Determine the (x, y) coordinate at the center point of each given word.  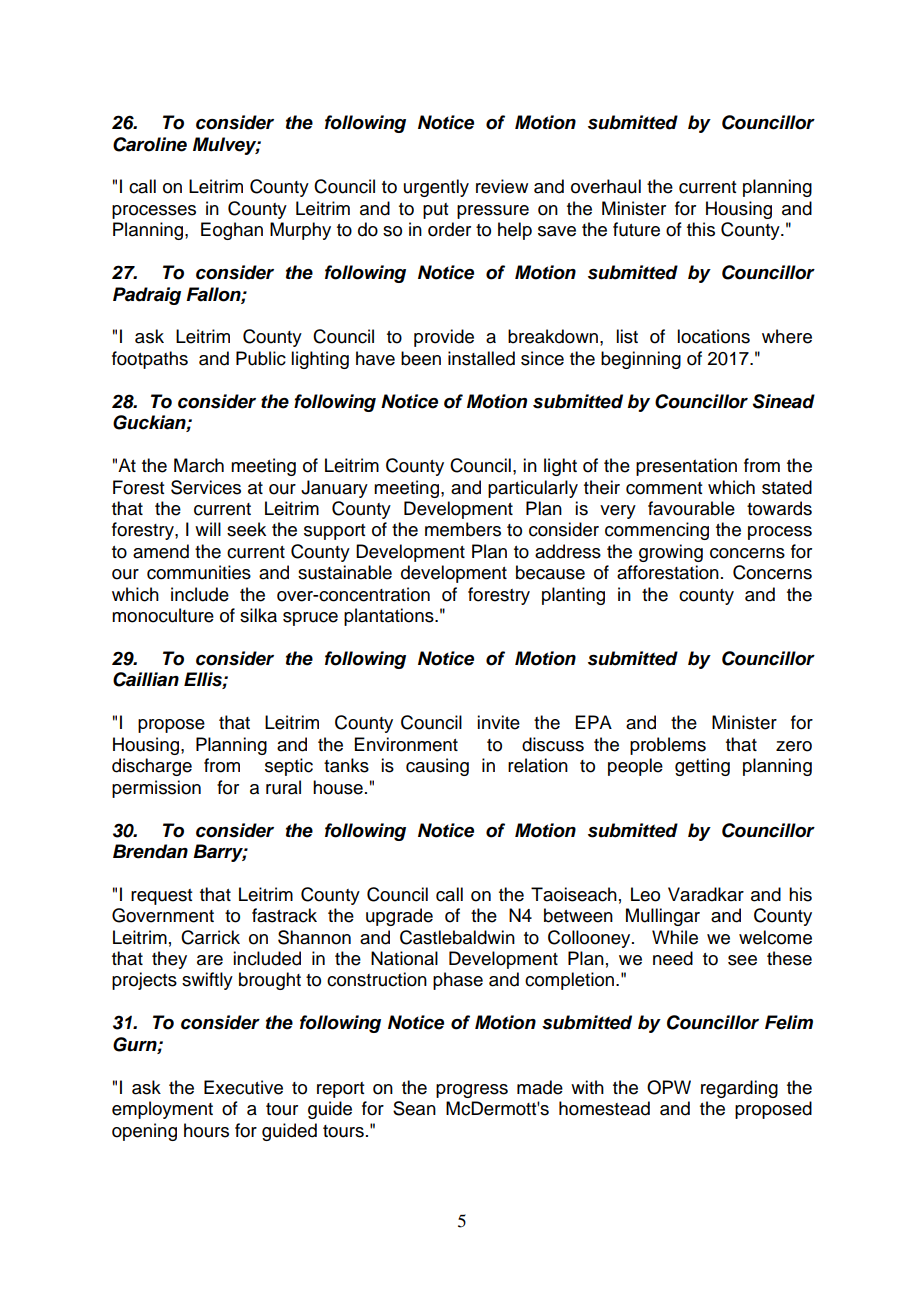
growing (671, 553)
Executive (243, 1087)
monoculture (163, 615)
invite (498, 722)
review (502, 186)
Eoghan (232, 231)
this (701, 229)
